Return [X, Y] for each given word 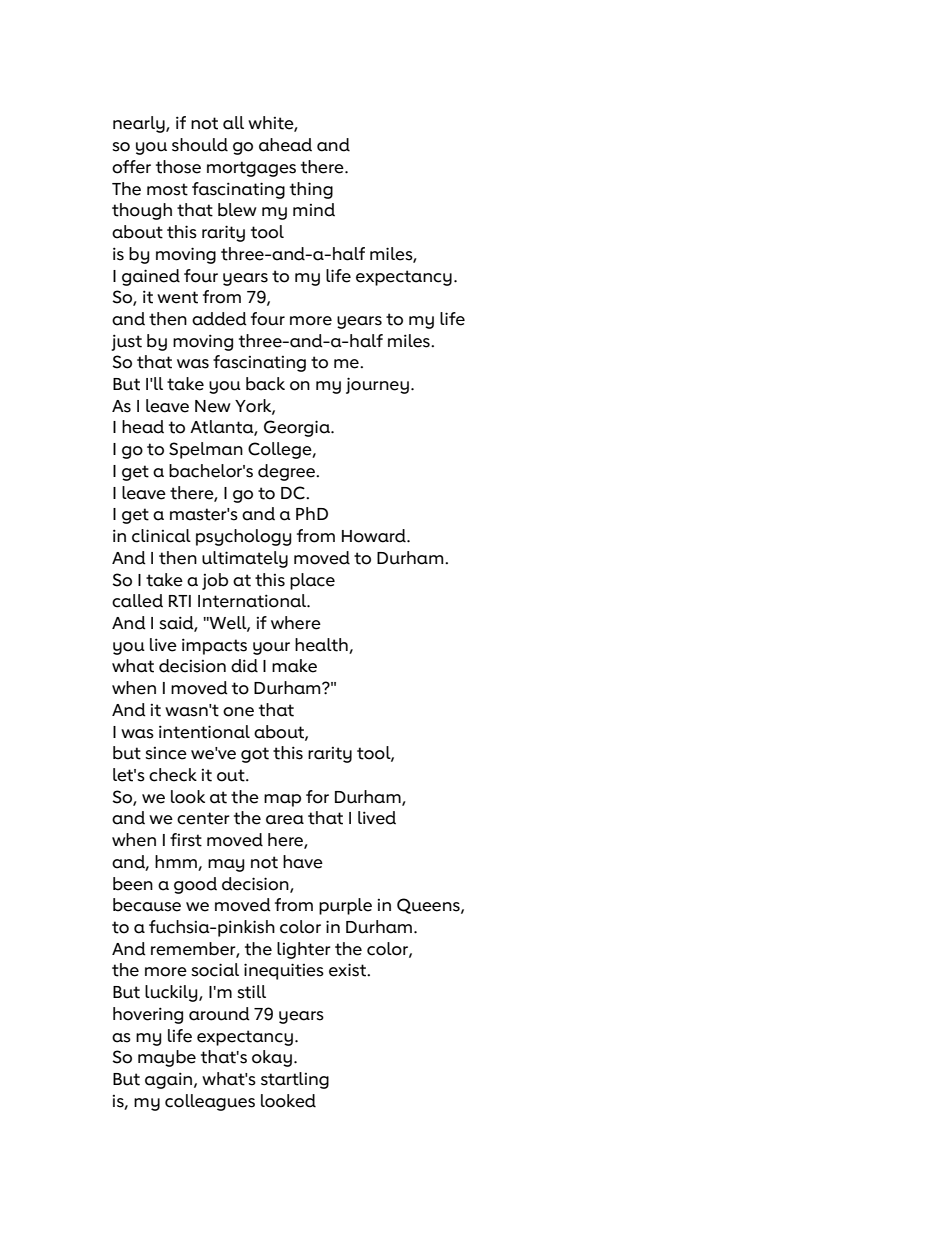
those [178, 167]
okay [272, 1058]
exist [348, 970]
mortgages [251, 169]
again [170, 1080]
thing [311, 190]
